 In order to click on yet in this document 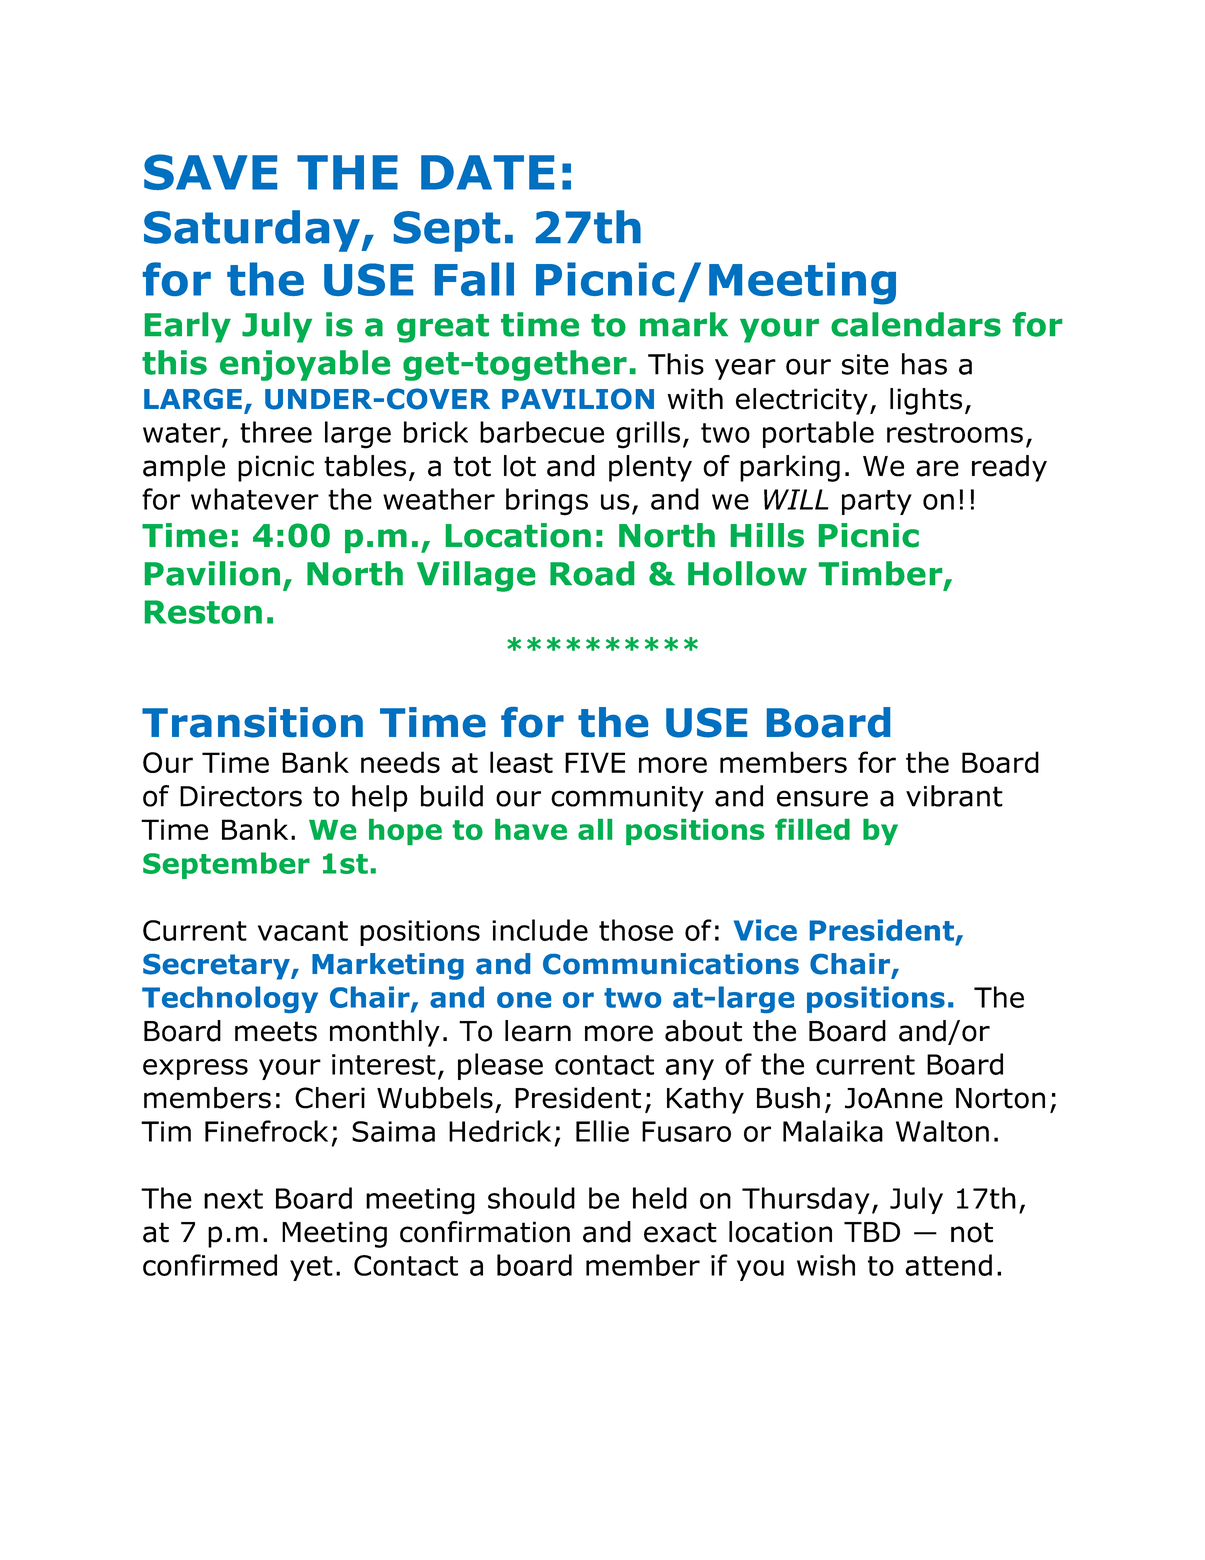, I will do `click(311, 1268)`.
